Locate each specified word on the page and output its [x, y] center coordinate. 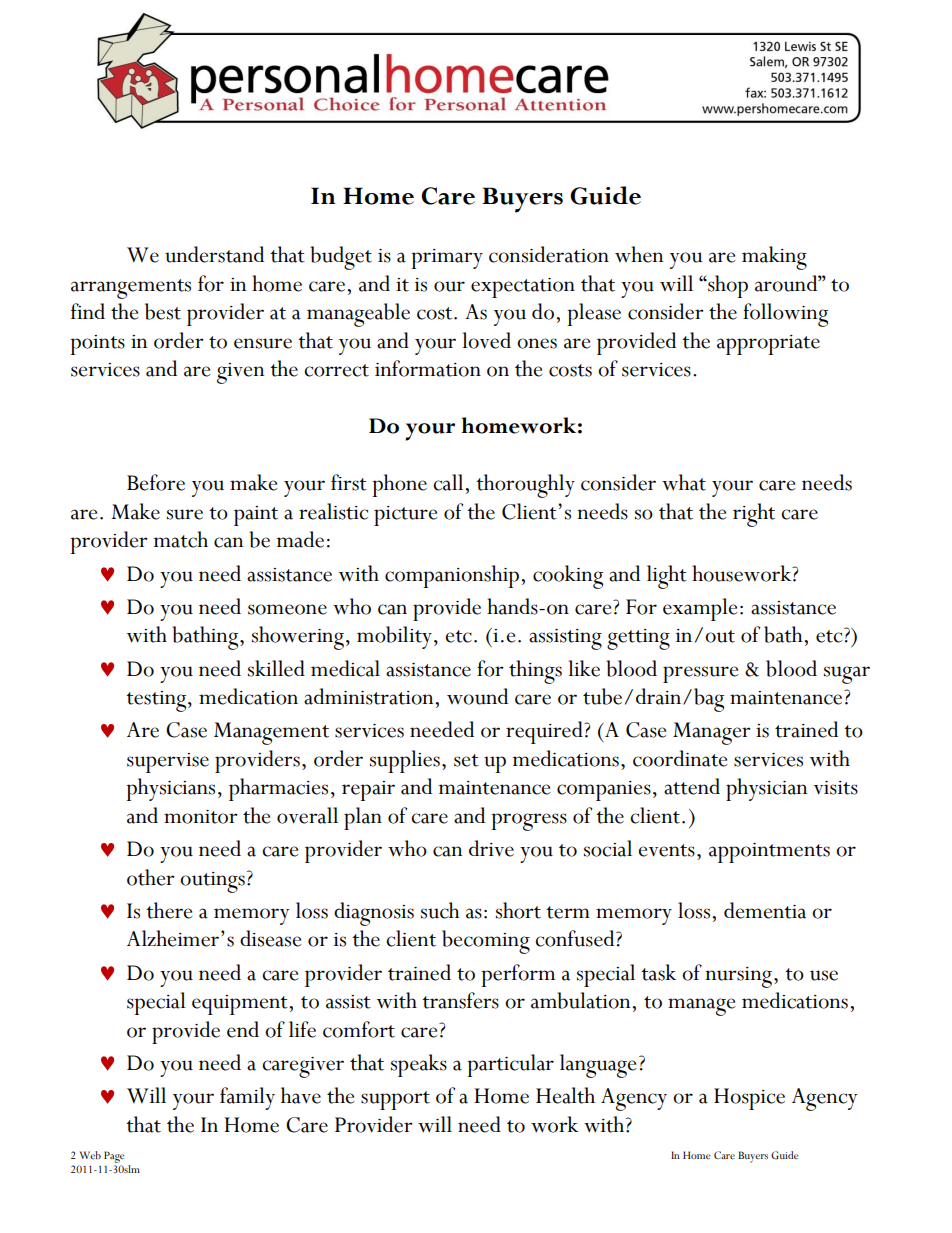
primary [447, 259]
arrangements [131, 289]
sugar [847, 675]
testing [157, 701]
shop [727, 286]
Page [114, 1157]
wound [477, 696]
